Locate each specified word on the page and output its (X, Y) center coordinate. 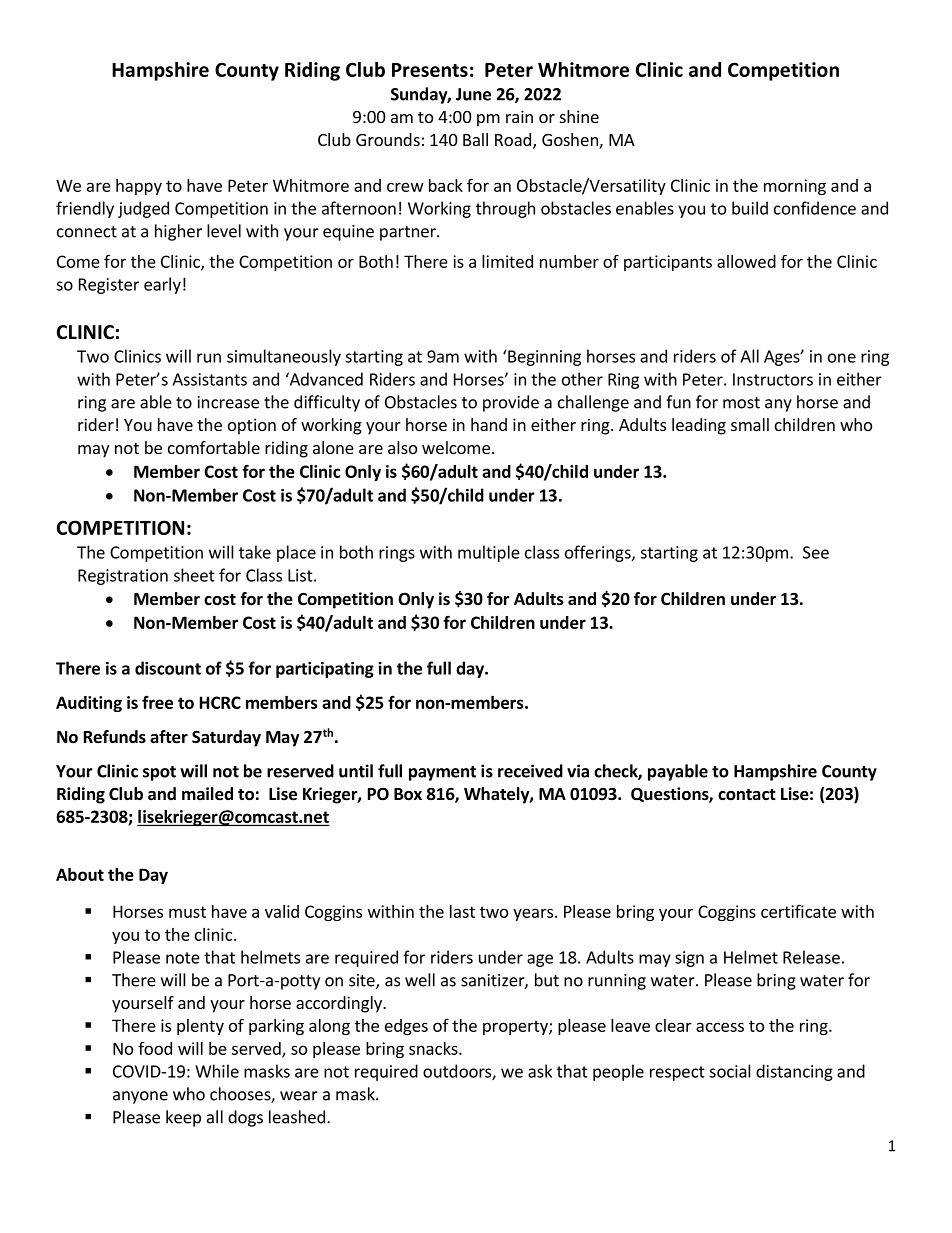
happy (139, 187)
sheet (194, 575)
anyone (140, 1097)
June (473, 94)
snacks (434, 1048)
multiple (489, 553)
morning (795, 187)
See (816, 552)
